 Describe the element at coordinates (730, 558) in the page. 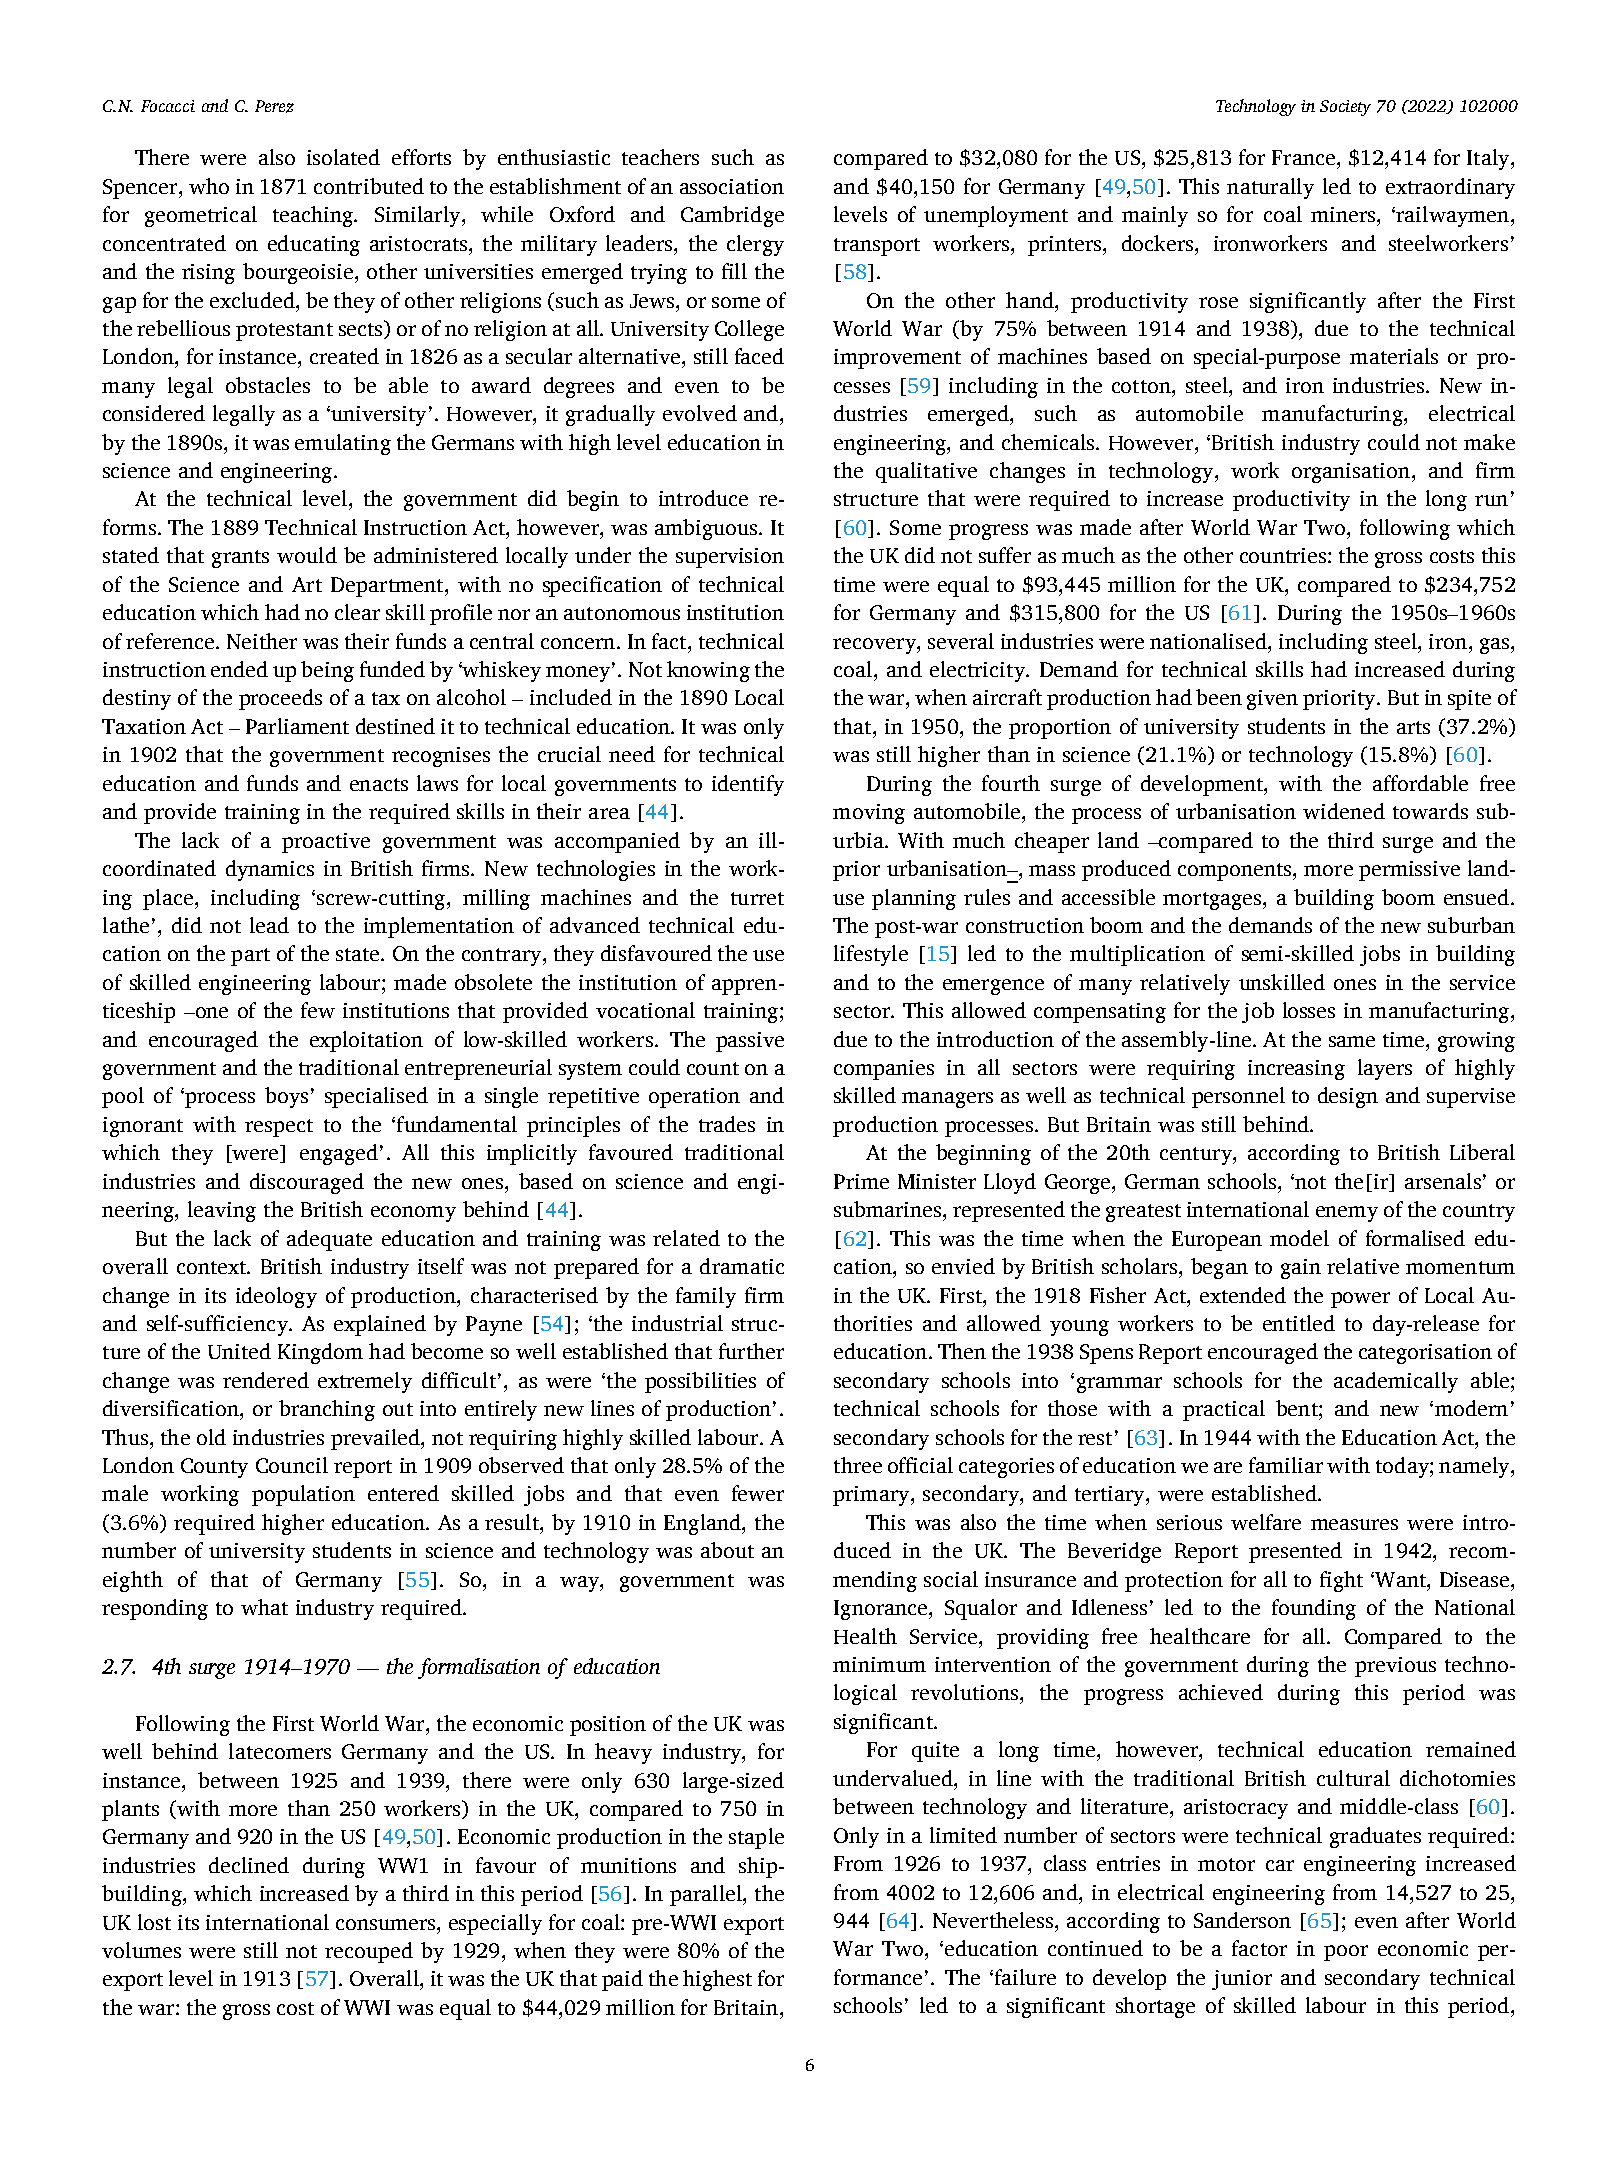

I see `supervision` at that location.
